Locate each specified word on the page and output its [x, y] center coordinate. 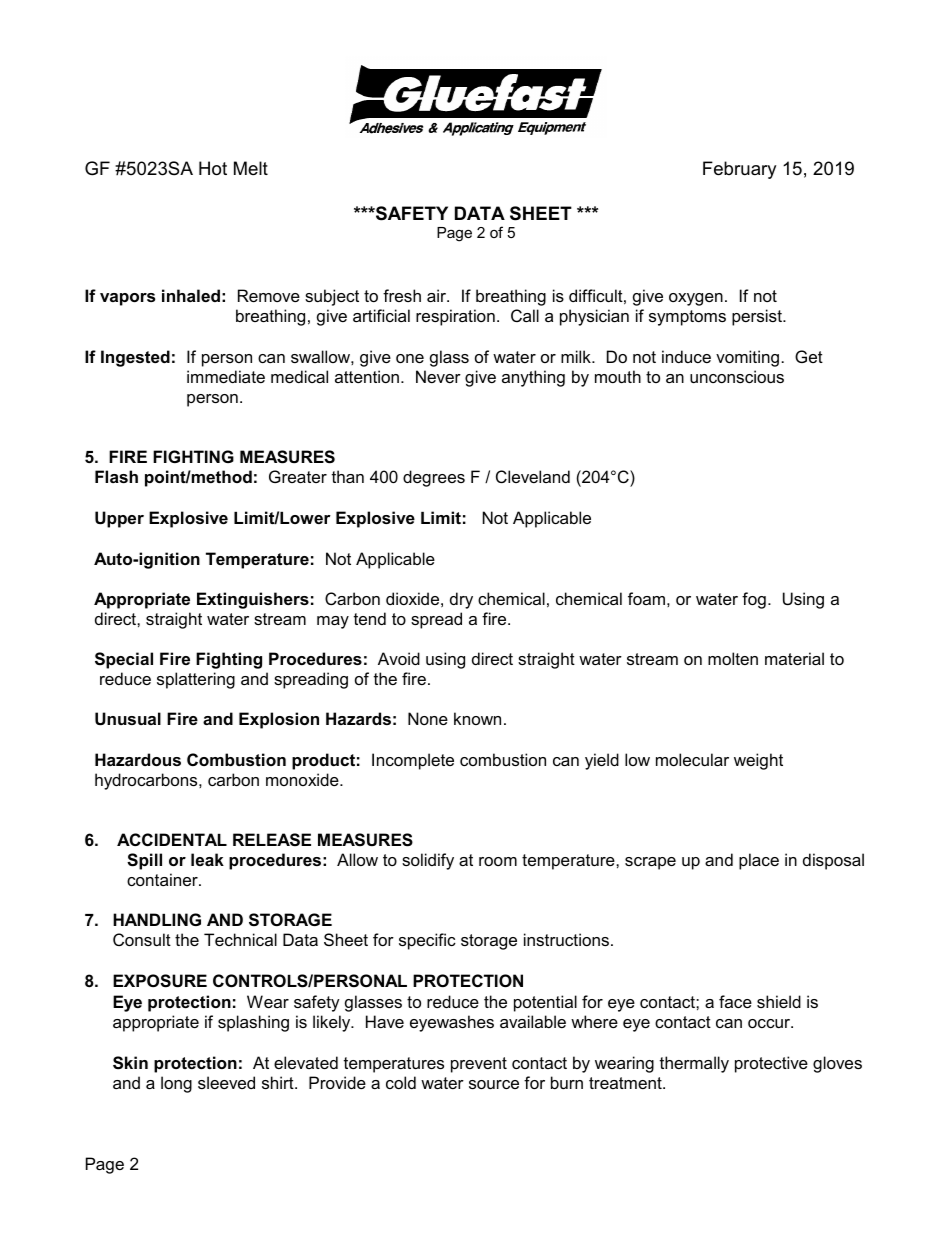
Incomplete [413, 761]
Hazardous [138, 759]
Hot [213, 168]
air [438, 295]
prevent [479, 1065]
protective [771, 1064]
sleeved [226, 1082]
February [739, 170]
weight [758, 761]
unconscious [737, 376]
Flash [116, 476]
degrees [434, 478]
